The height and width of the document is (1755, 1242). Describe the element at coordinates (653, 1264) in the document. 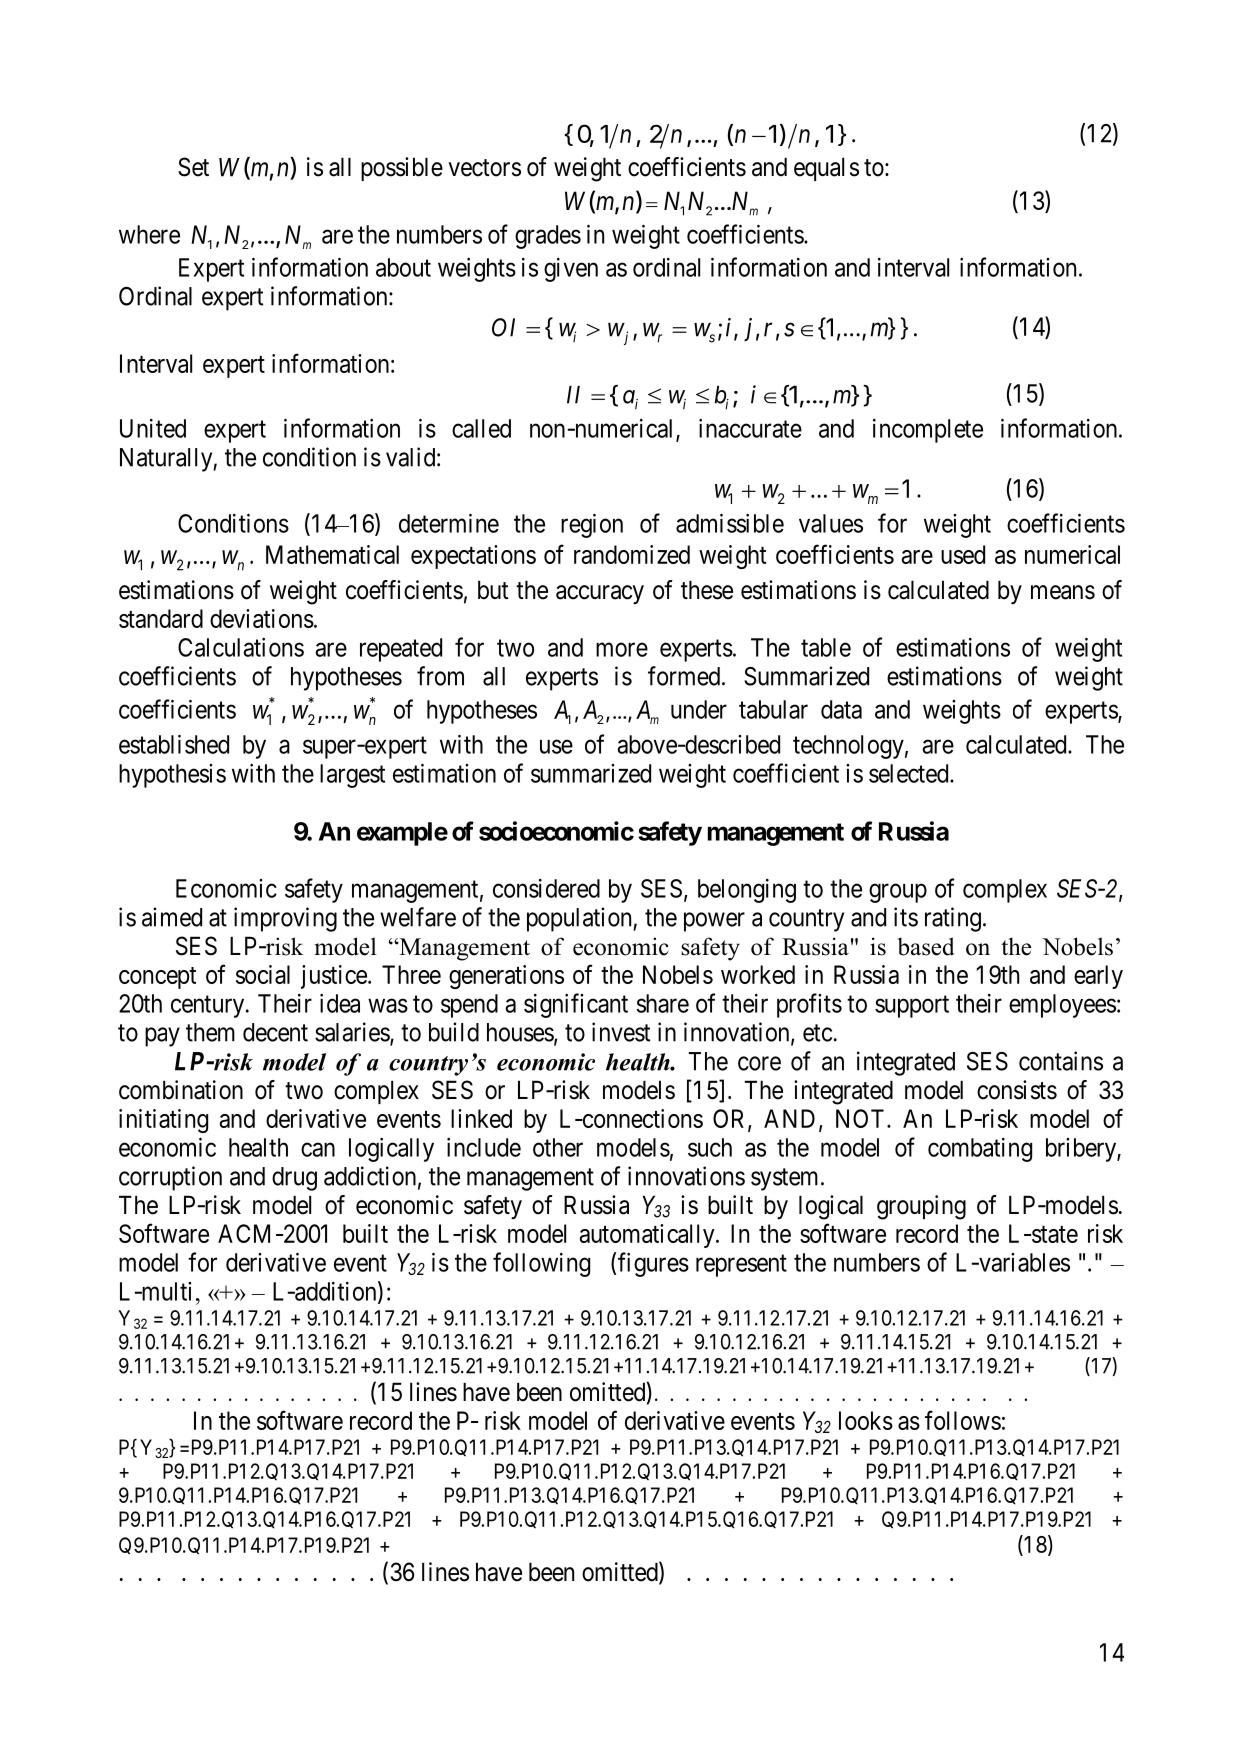

I see `figures` at that location.
